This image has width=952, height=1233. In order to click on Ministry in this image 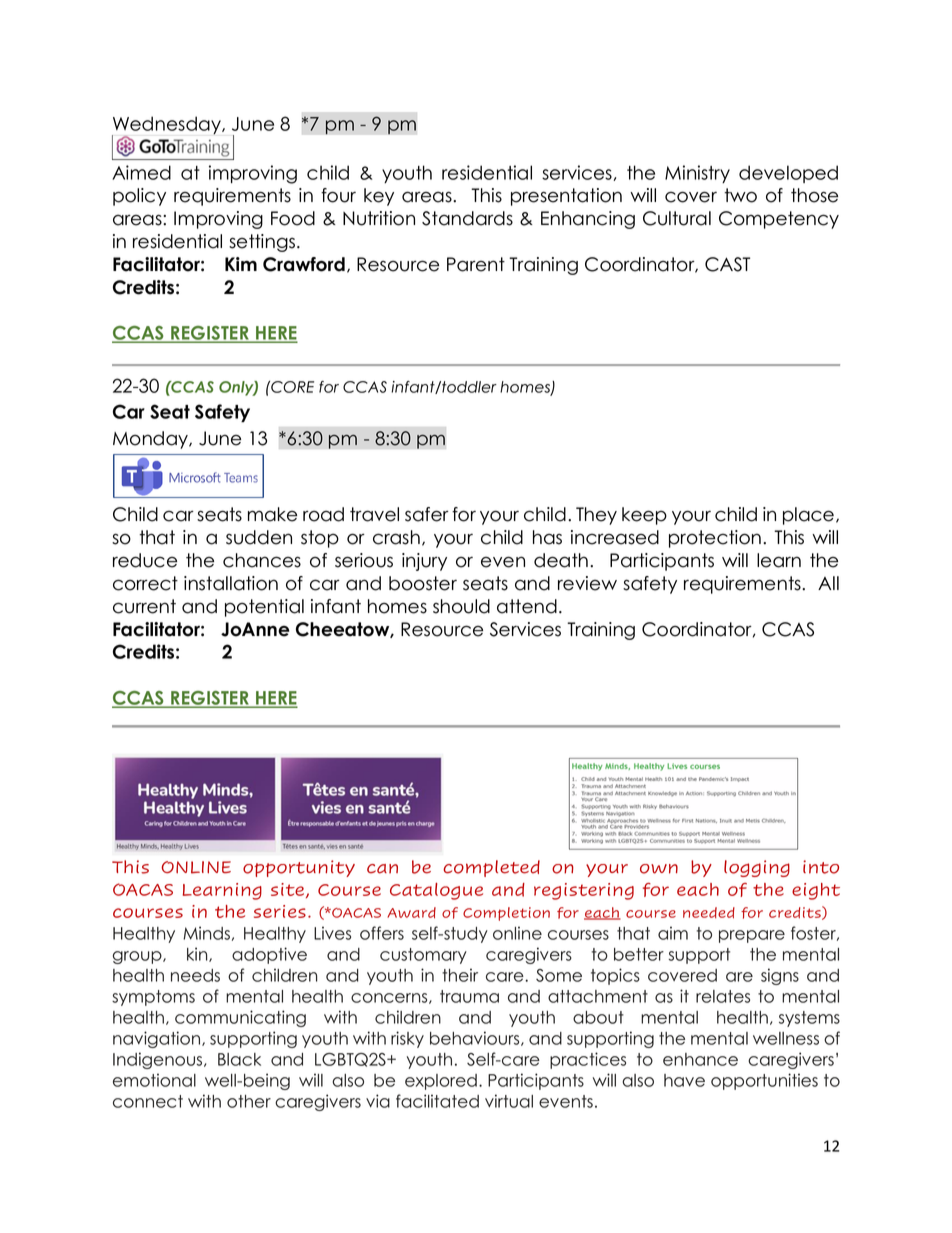, I will do `click(697, 174)`.
